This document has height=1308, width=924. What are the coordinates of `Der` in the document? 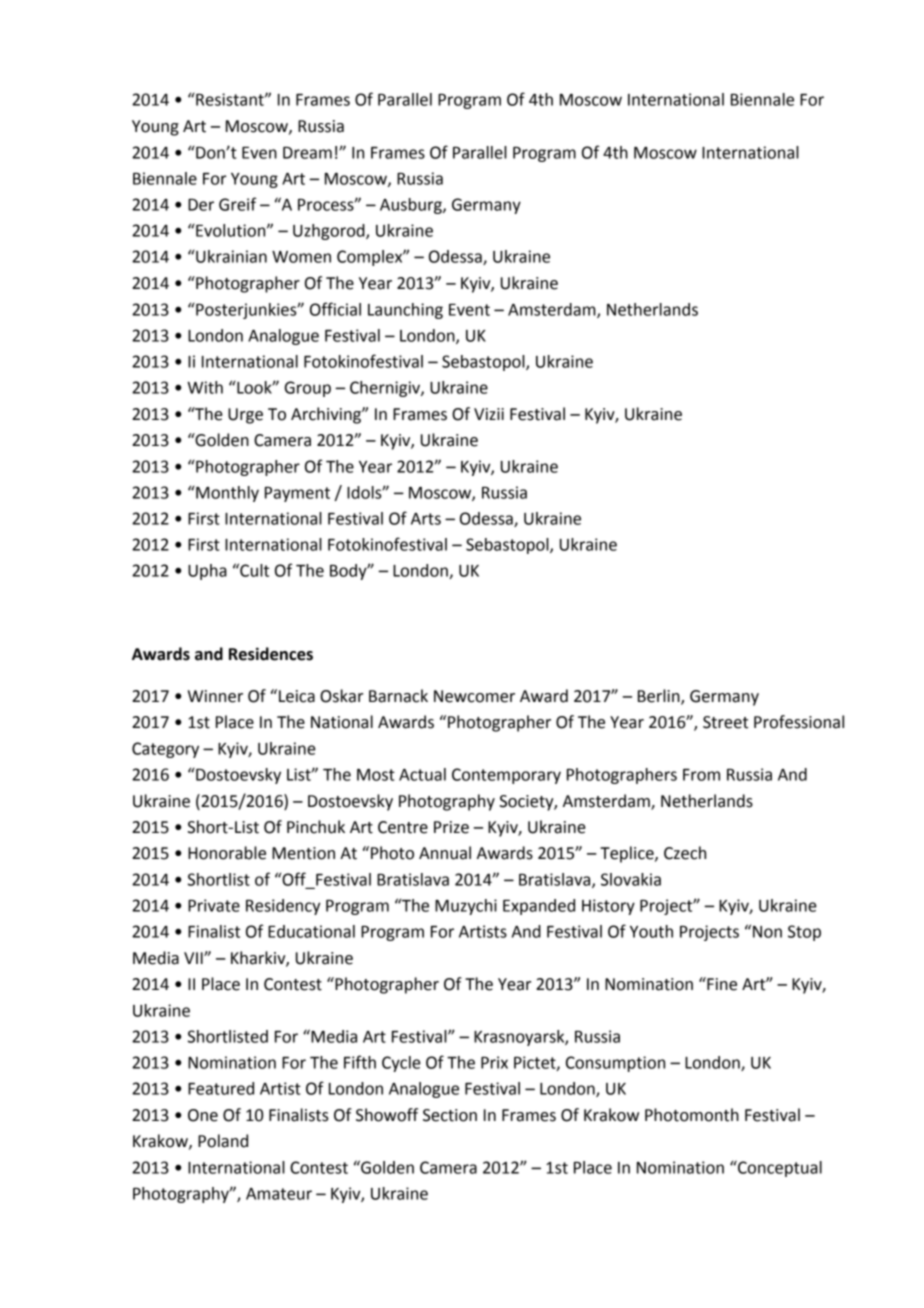 It's located at (201, 205).
